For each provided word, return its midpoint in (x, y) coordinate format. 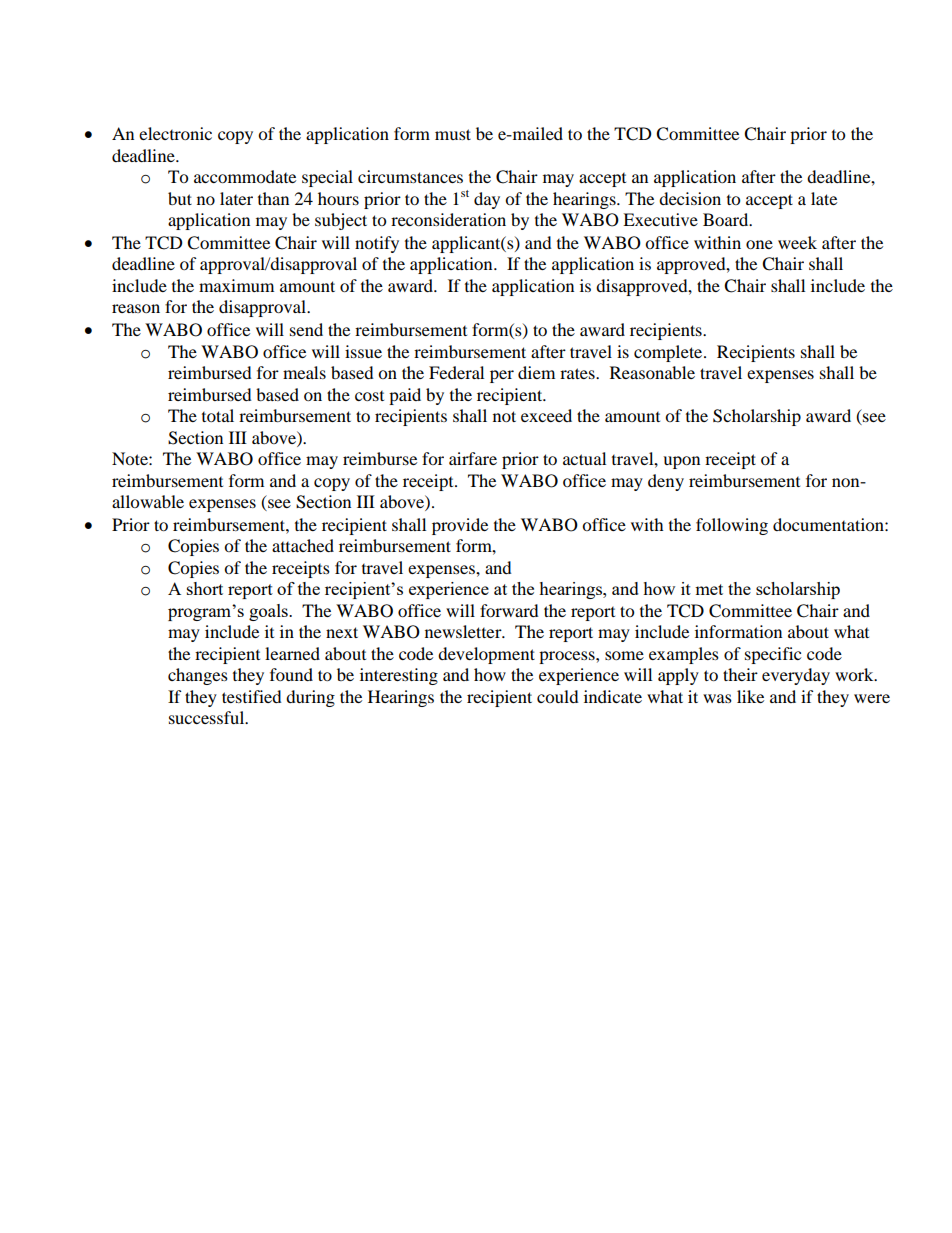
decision (690, 198)
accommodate (245, 176)
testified (252, 696)
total (218, 415)
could (558, 696)
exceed (546, 415)
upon (681, 462)
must (453, 134)
